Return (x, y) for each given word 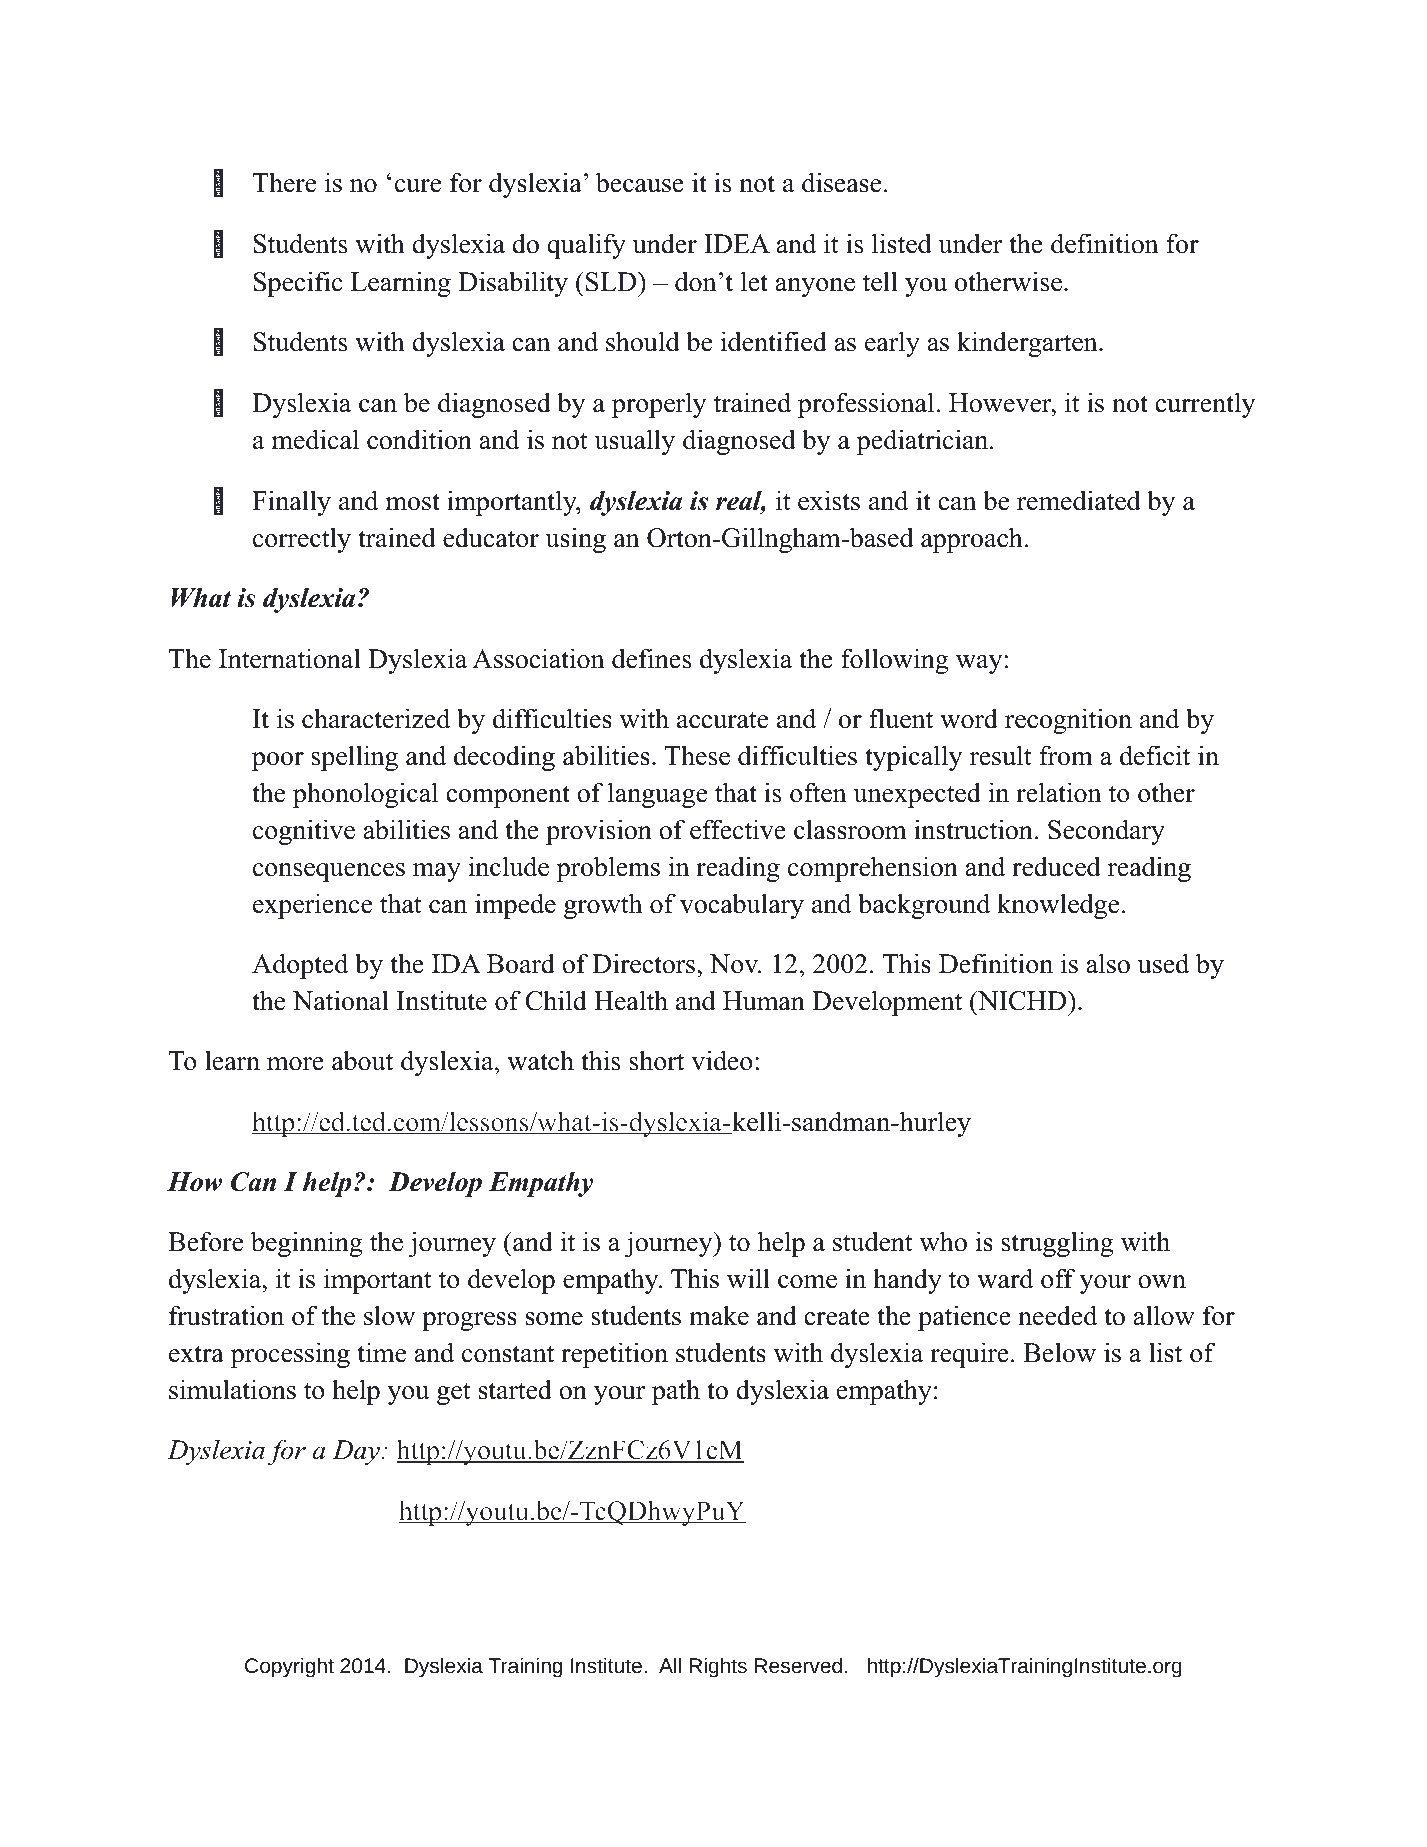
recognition (1068, 721)
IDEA (737, 243)
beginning (306, 1244)
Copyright (289, 1667)
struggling (1057, 1244)
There (284, 182)
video (722, 1060)
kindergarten (1028, 344)
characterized (376, 718)
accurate (722, 720)
